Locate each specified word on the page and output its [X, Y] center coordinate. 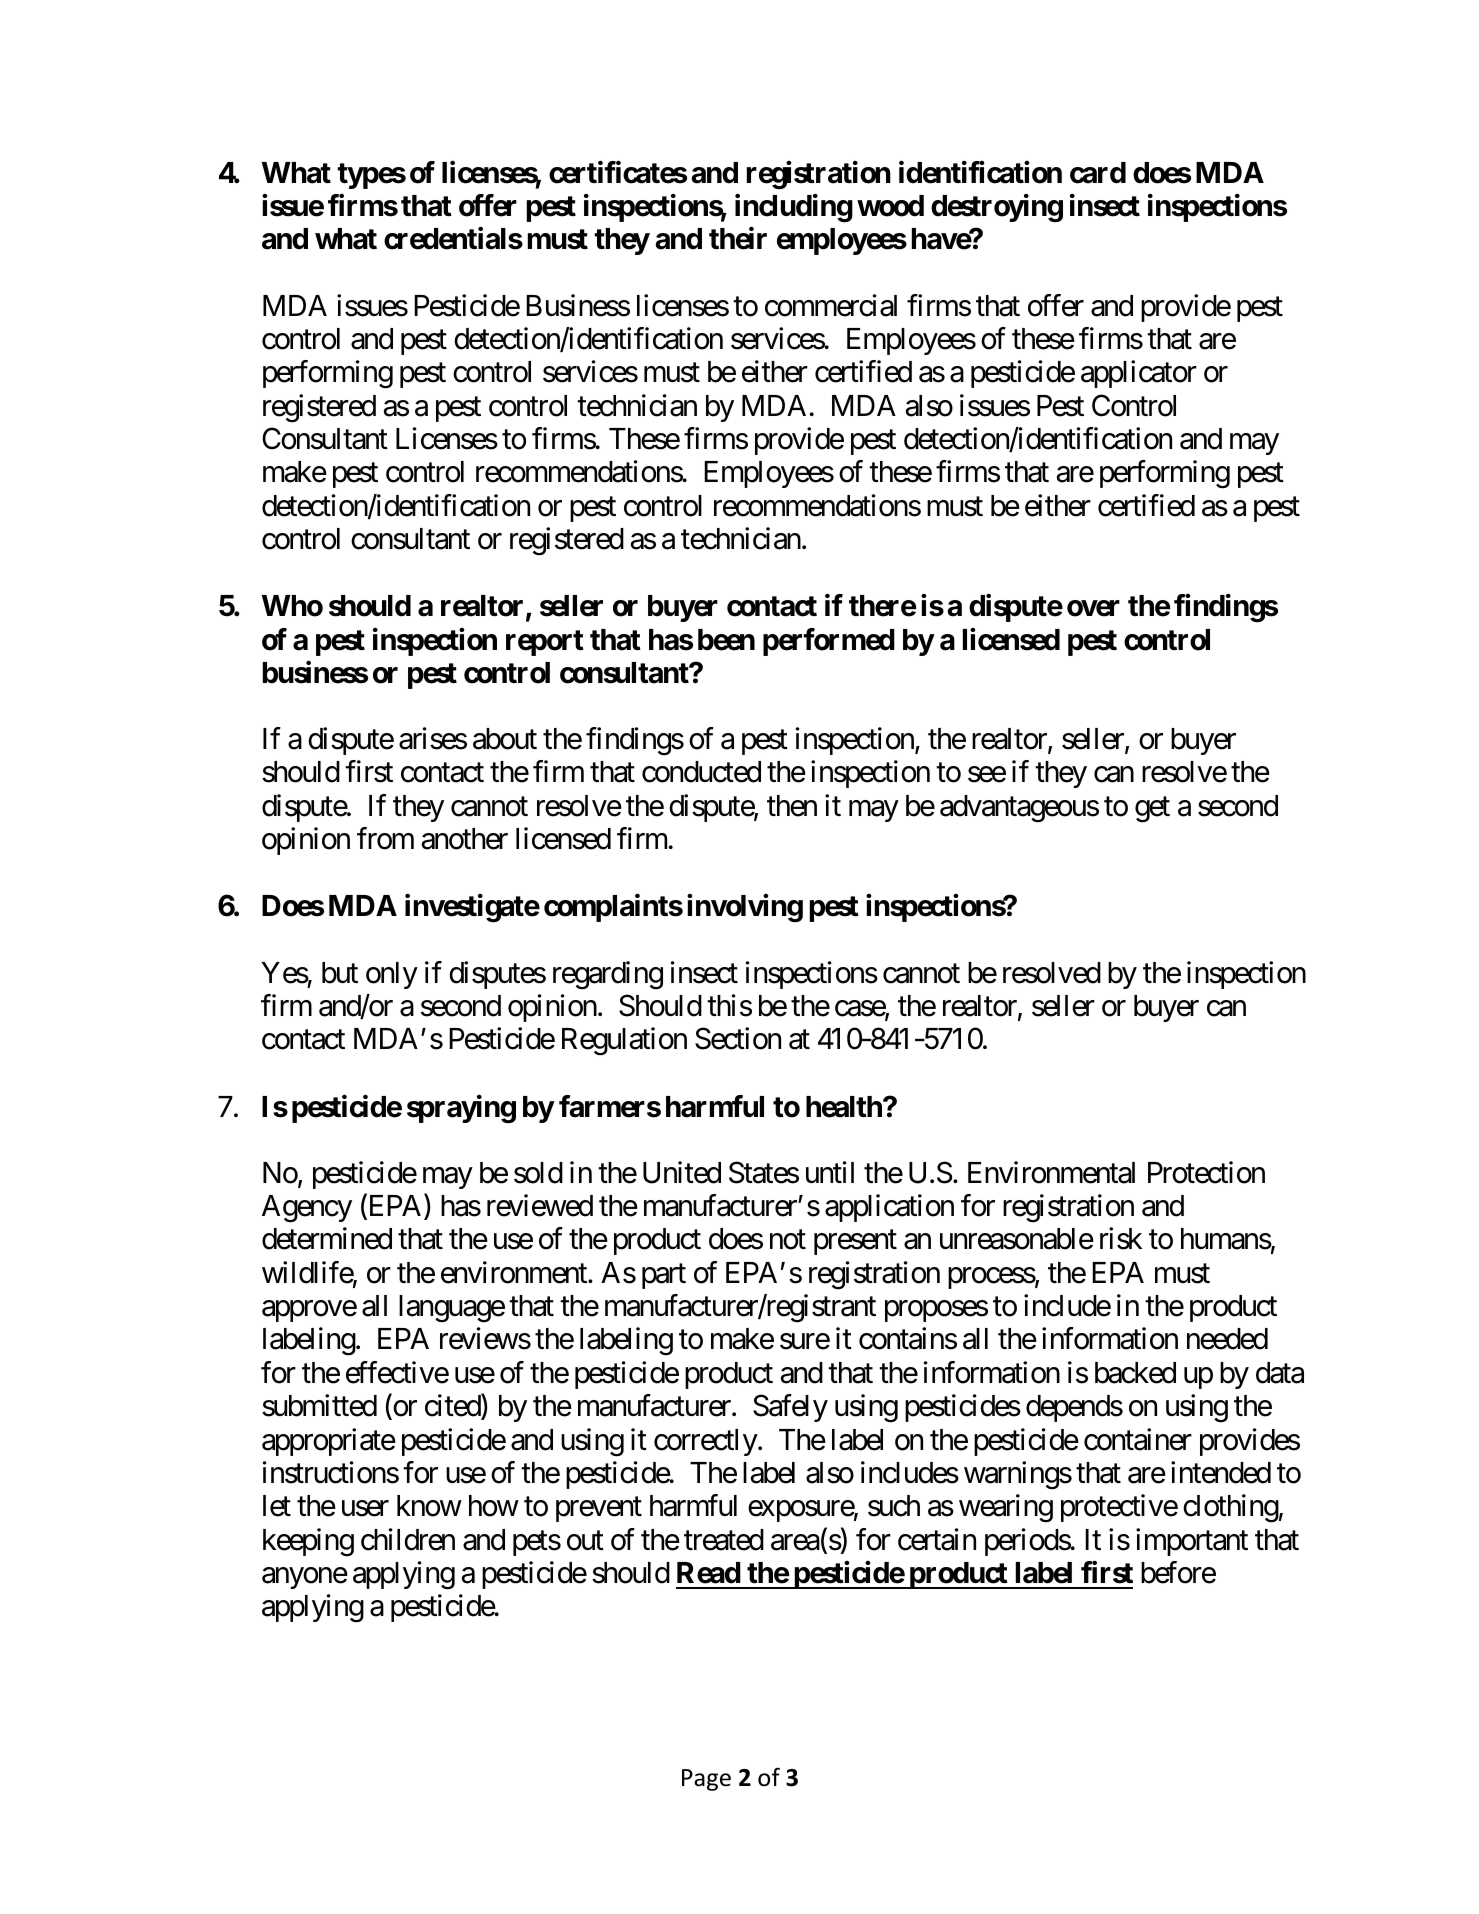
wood [890, 206]
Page [706, 1780]
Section [738, 1039]
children [408, 1539]
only [392, 975]
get [1152, 810]
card [1098, 173]
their [738, 238]
